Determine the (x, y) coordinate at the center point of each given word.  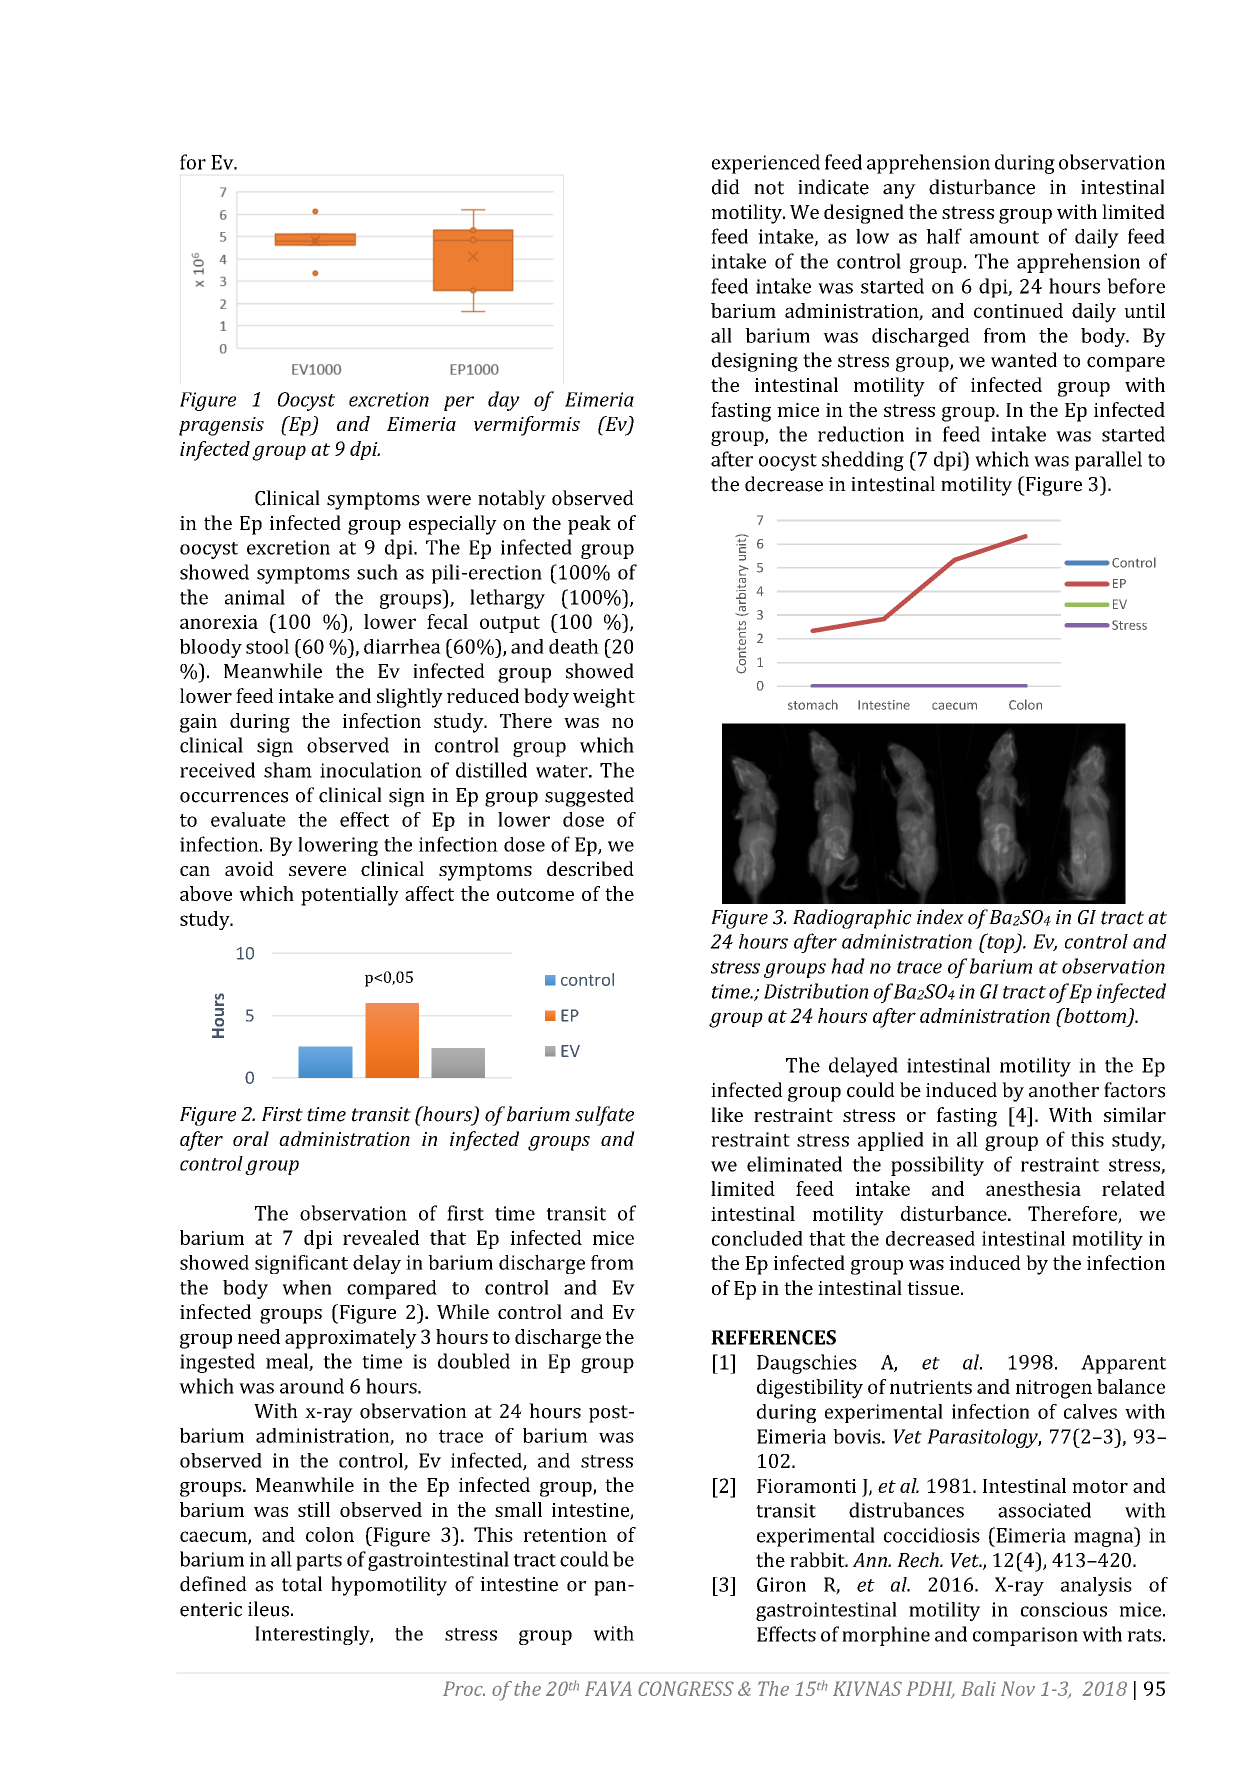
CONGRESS (686, 1688)
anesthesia (1033, 1188)
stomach (813, 704)
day (504, 401)
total (302, 1584)
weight (604, 698)
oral (251, 1138)
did (726, 187)
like (727, 1114)
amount (1004, 237)
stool (267, 646)
